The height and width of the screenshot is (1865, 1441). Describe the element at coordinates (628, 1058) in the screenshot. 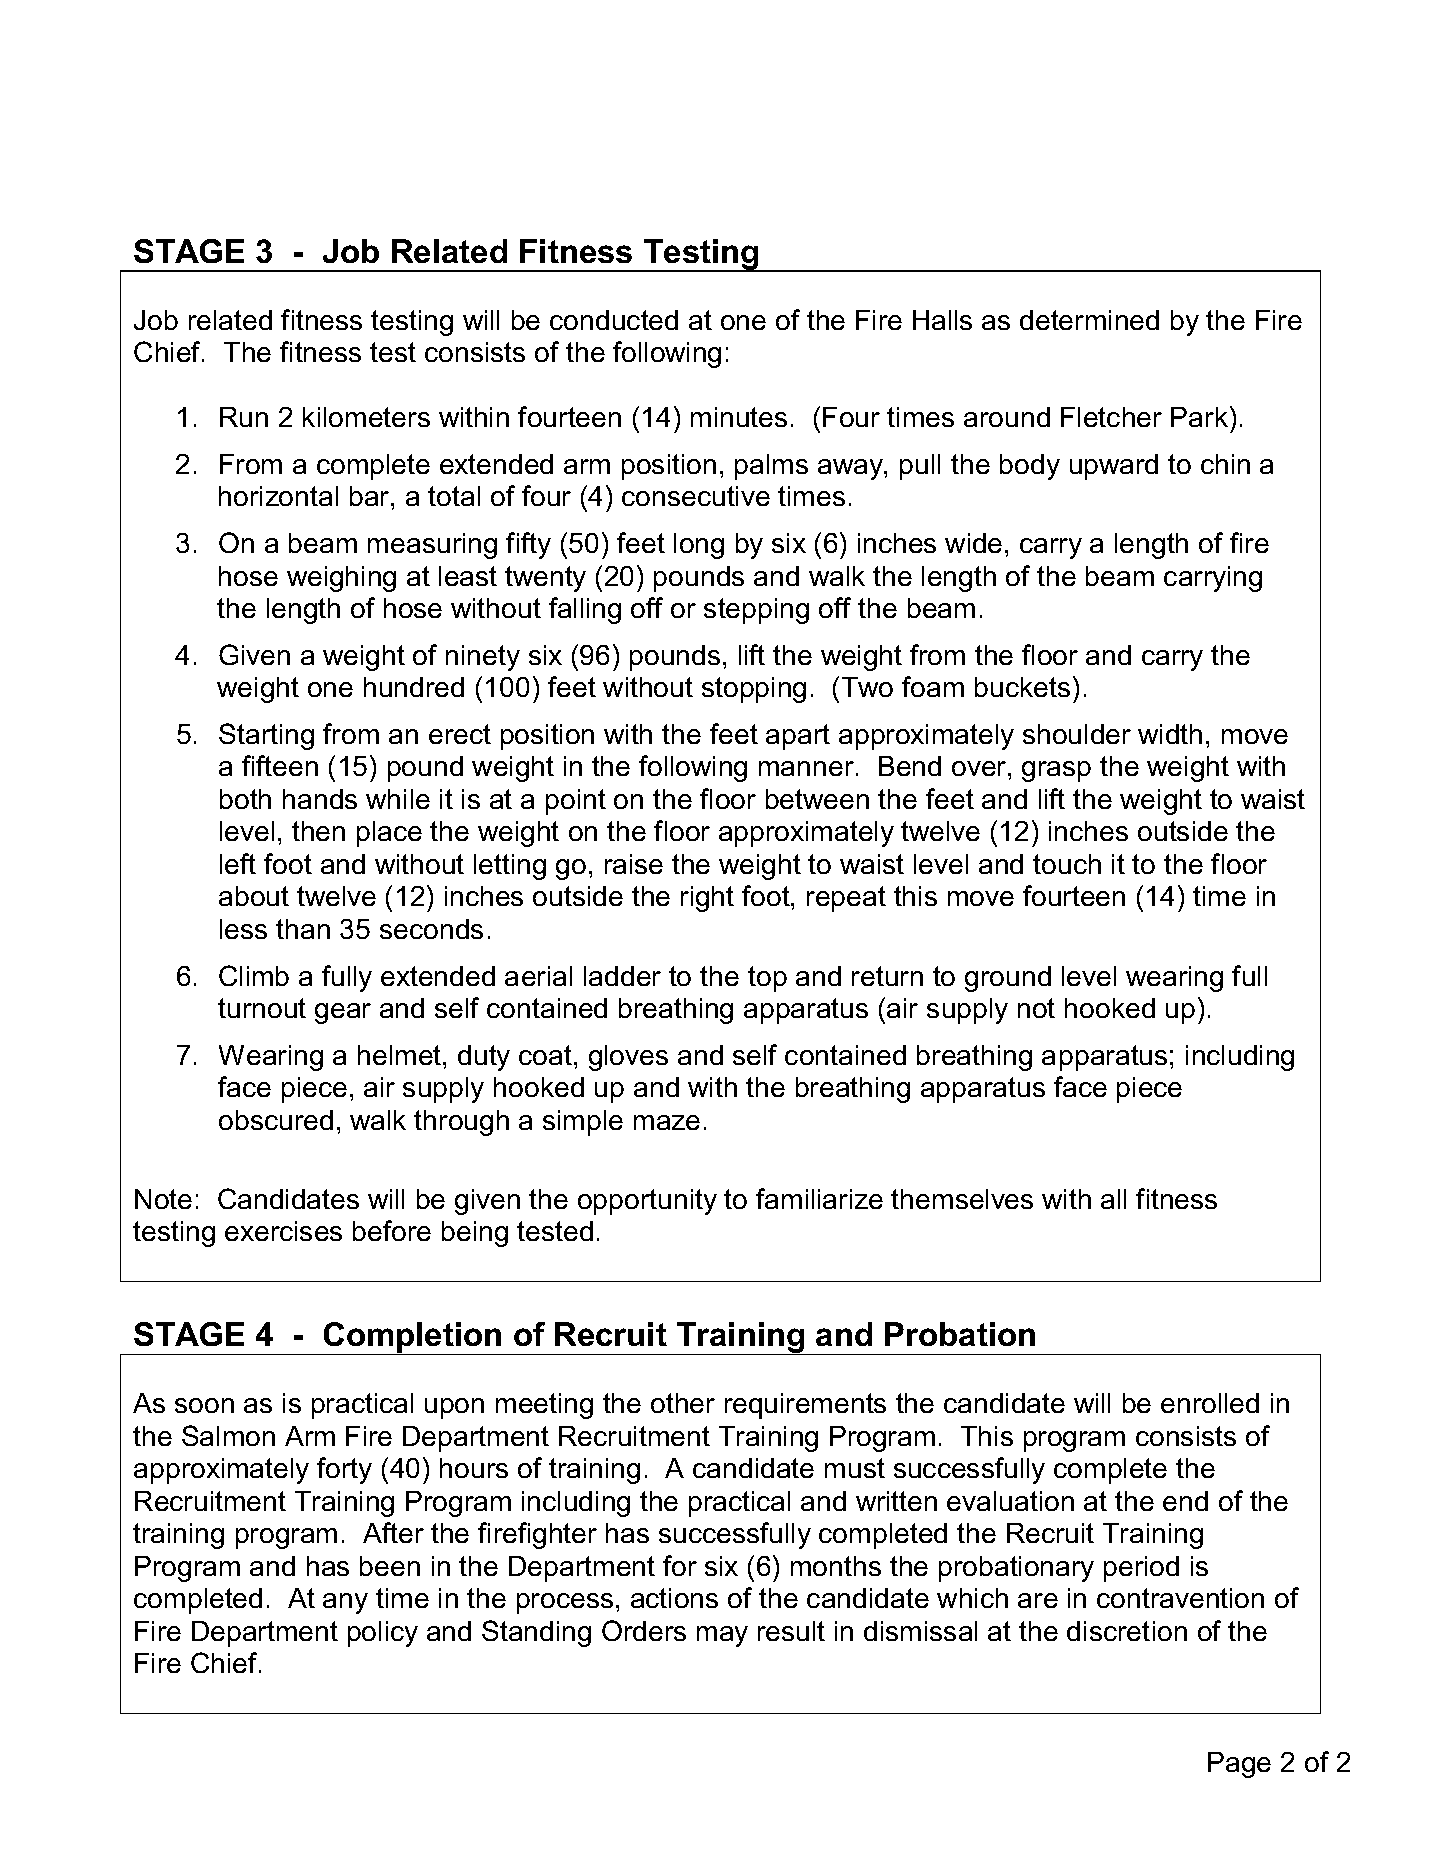

I see `gloves` at that location.
